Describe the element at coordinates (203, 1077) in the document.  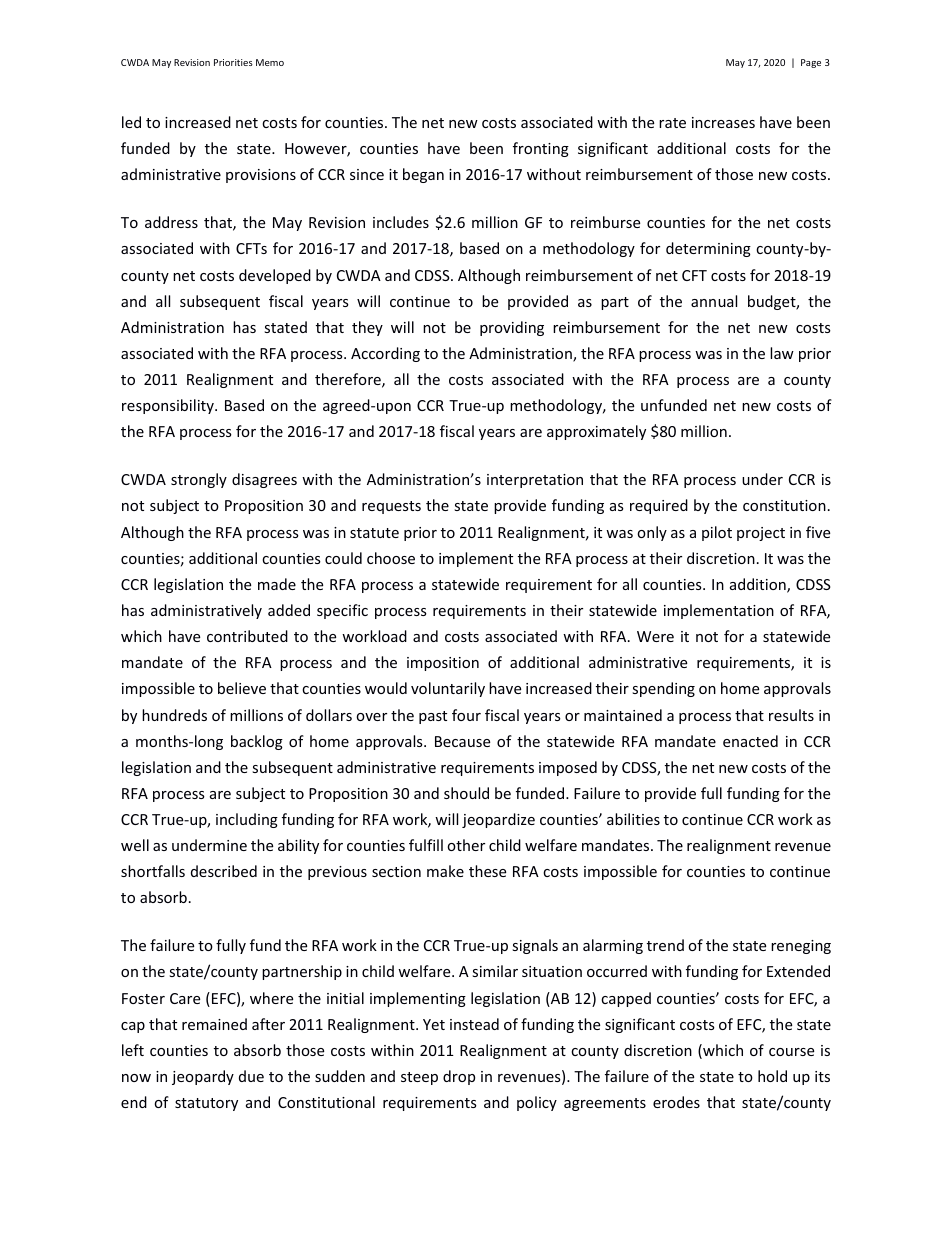
I see `jeopardy` at that location.
